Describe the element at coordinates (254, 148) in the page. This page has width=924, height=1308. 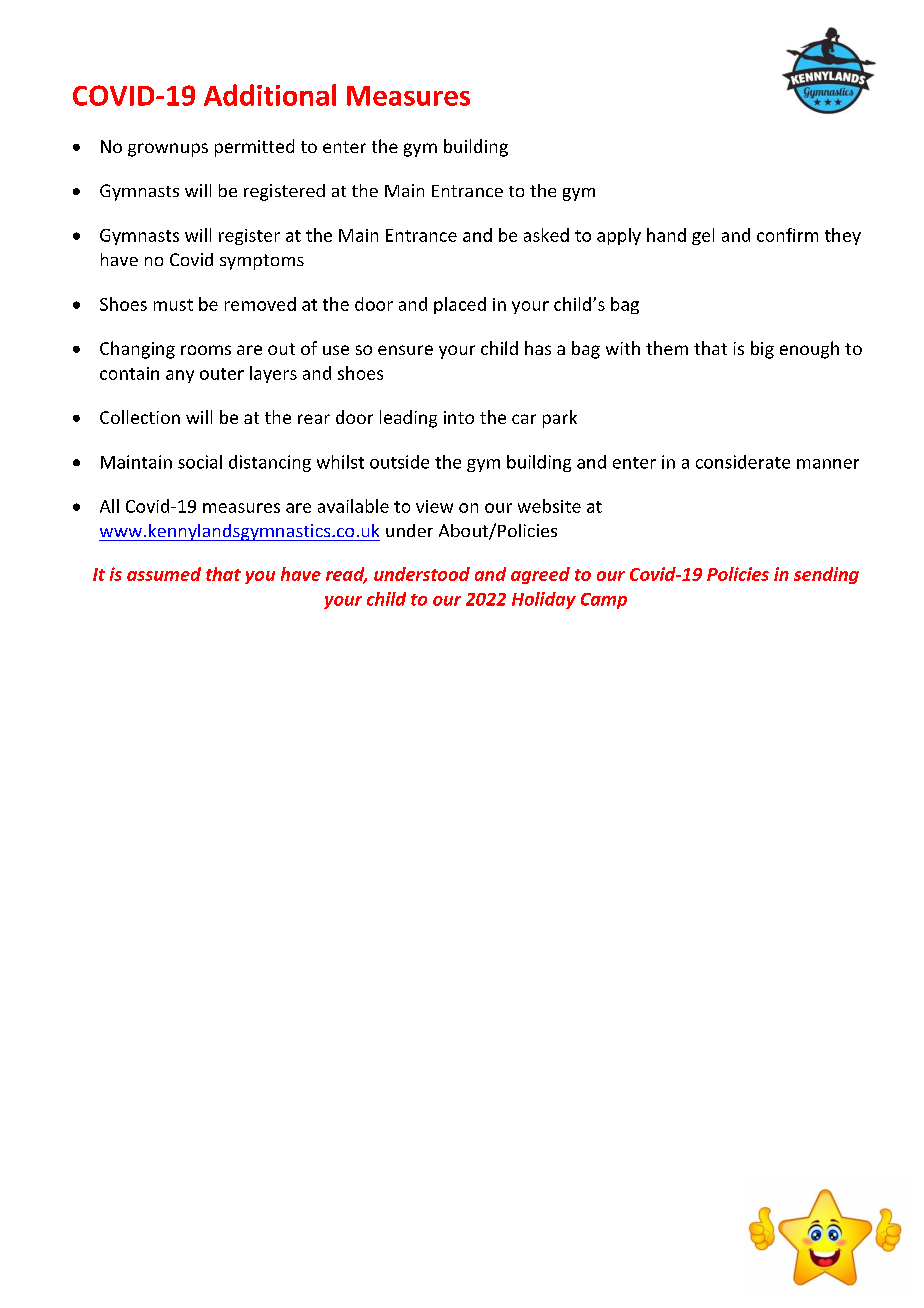
I see `permitted` at that location.
